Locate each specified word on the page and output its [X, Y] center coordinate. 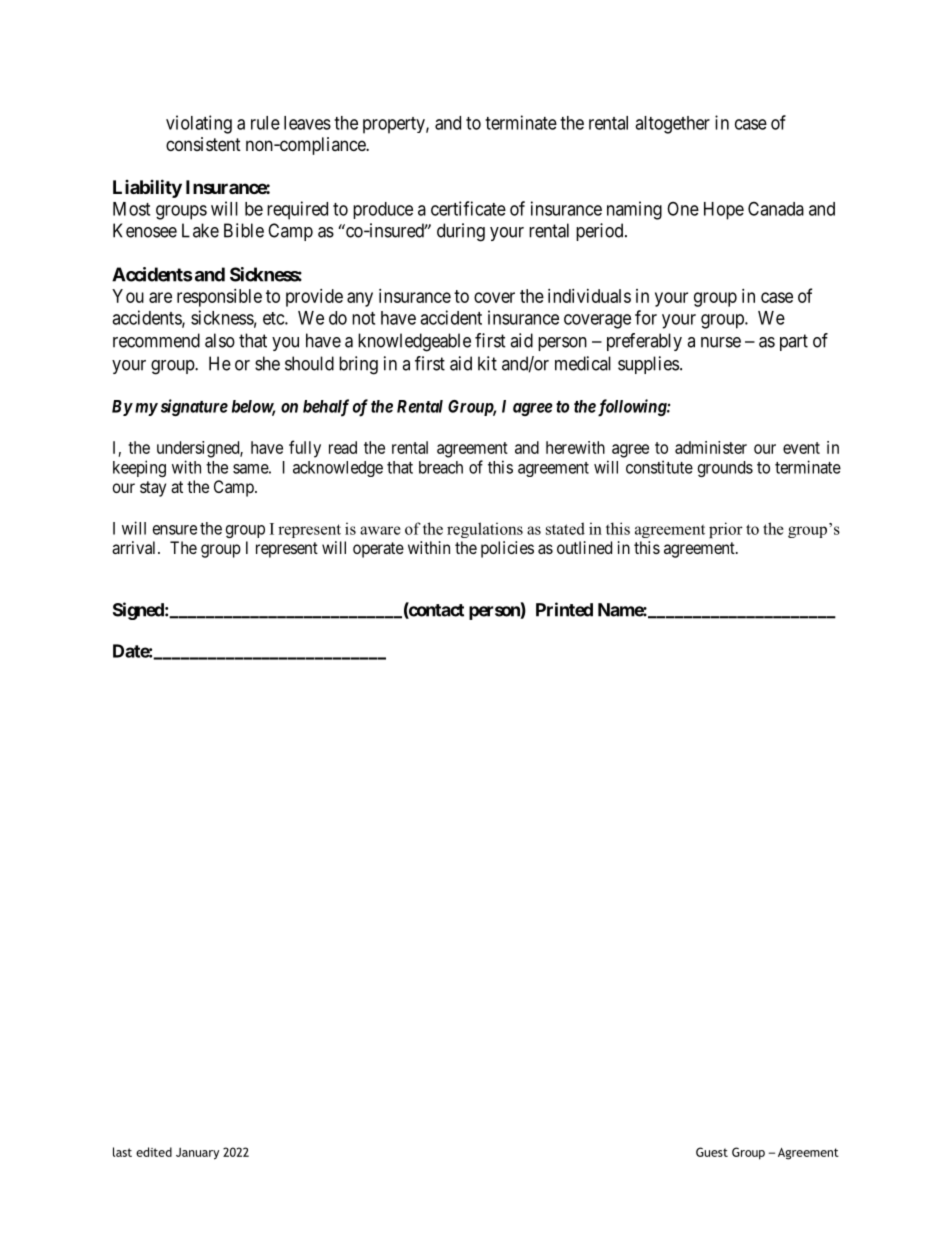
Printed [564, 609]
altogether [672, 125]
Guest [712, 1152]
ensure [175, 530]
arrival [135, 547]
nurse [721, 342]
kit [487, 363]
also [220, 340]
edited [154, 1152]
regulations [485, 530]
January [197, 1154]
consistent [203, 144]
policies [507, 549]
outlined [584, 547]
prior [726, 530]
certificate [468, 208]
